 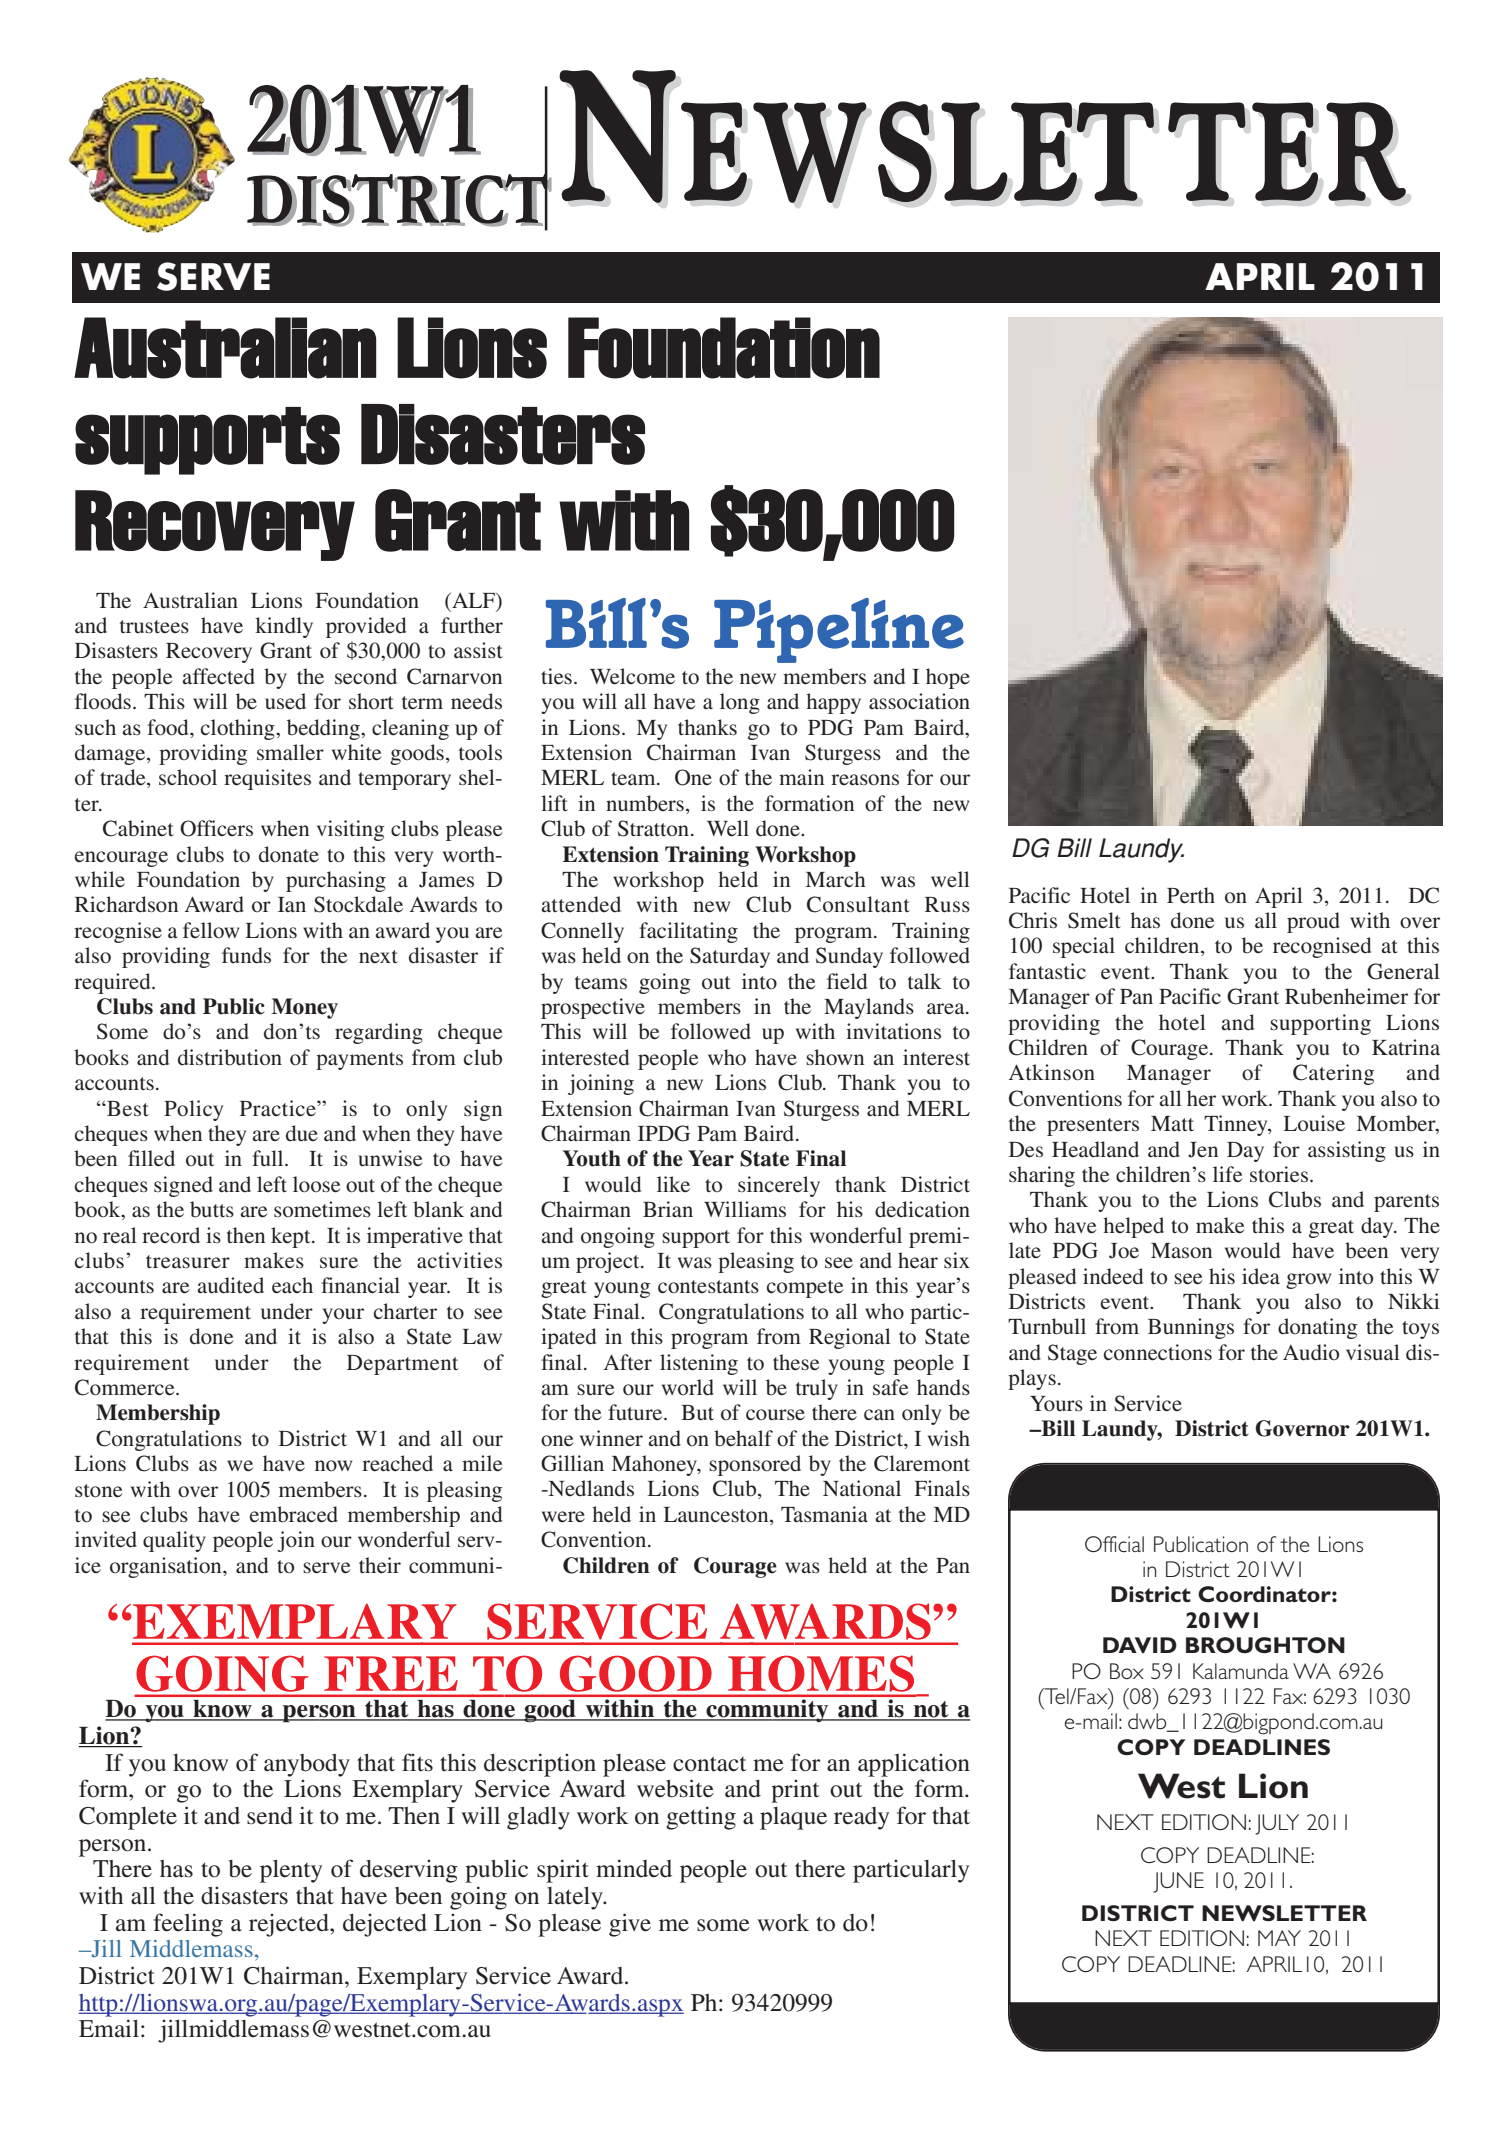 What do you see at coordinates (291, 1871) in the image?
I see `plenty` at bounding box center [291, 1871].
